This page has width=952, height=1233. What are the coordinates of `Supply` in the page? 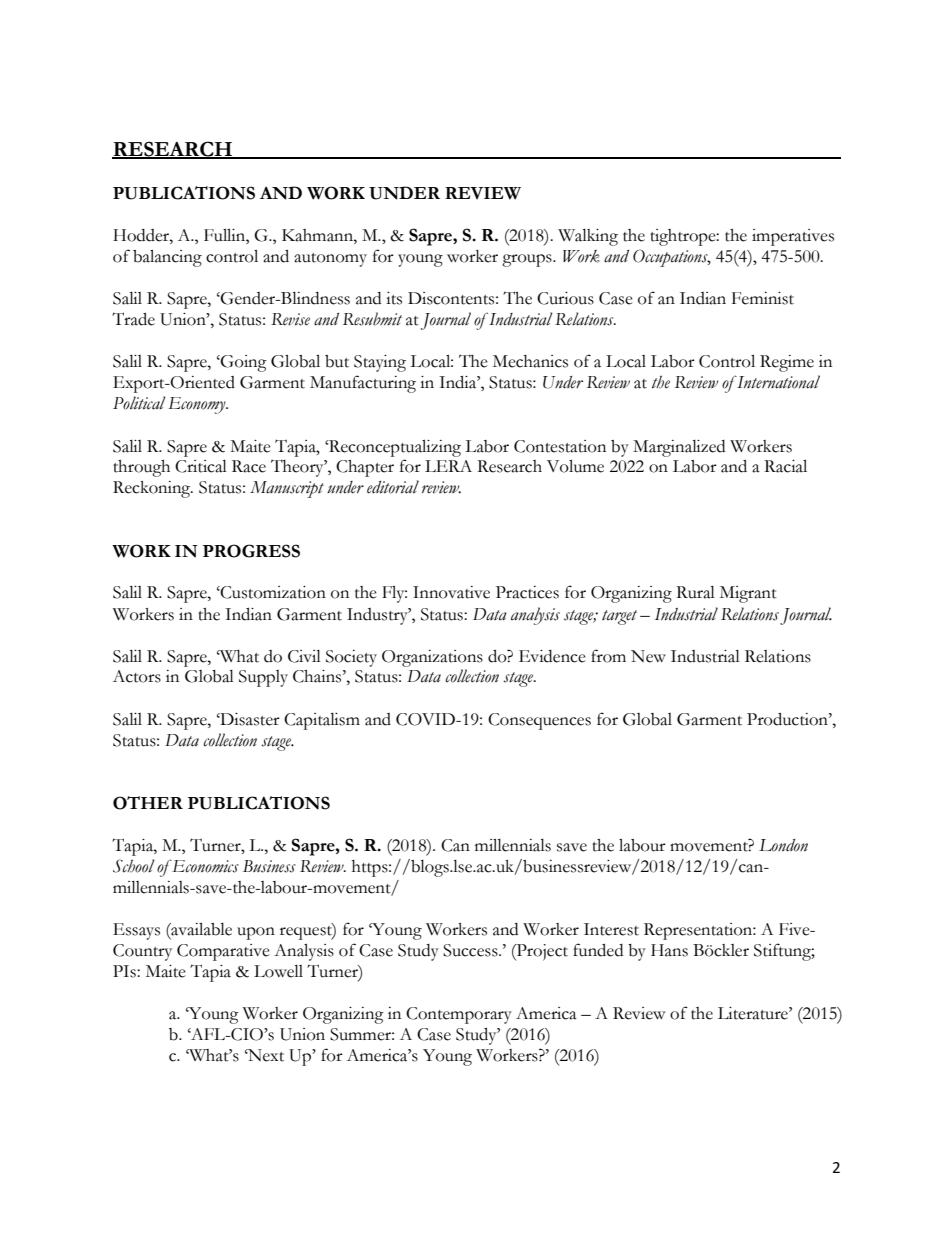 It's located at (263, 678).
